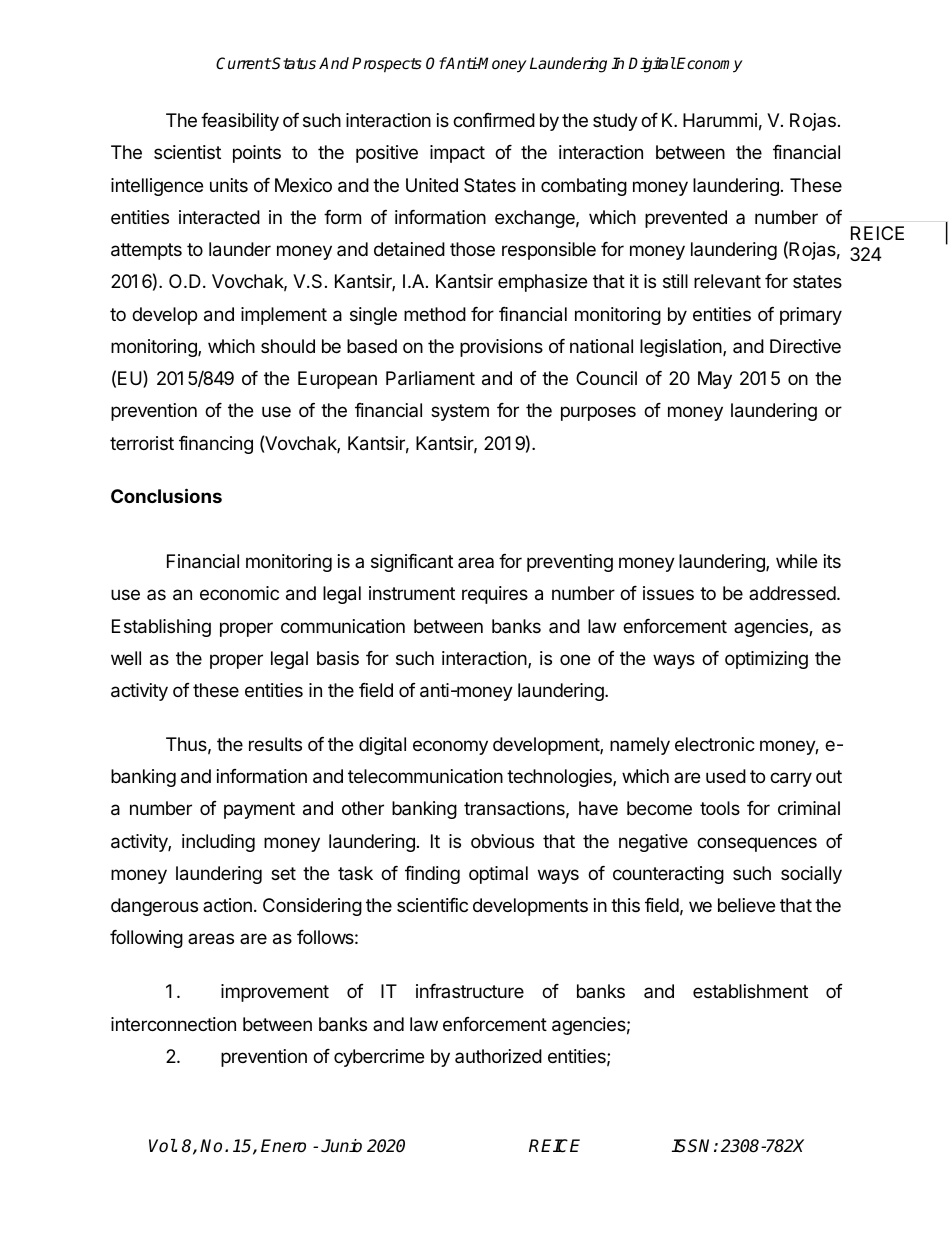 This page has height=1233, width=952. Describe the element at coordinates (218, 843) in the page. I see `including` at that location.
